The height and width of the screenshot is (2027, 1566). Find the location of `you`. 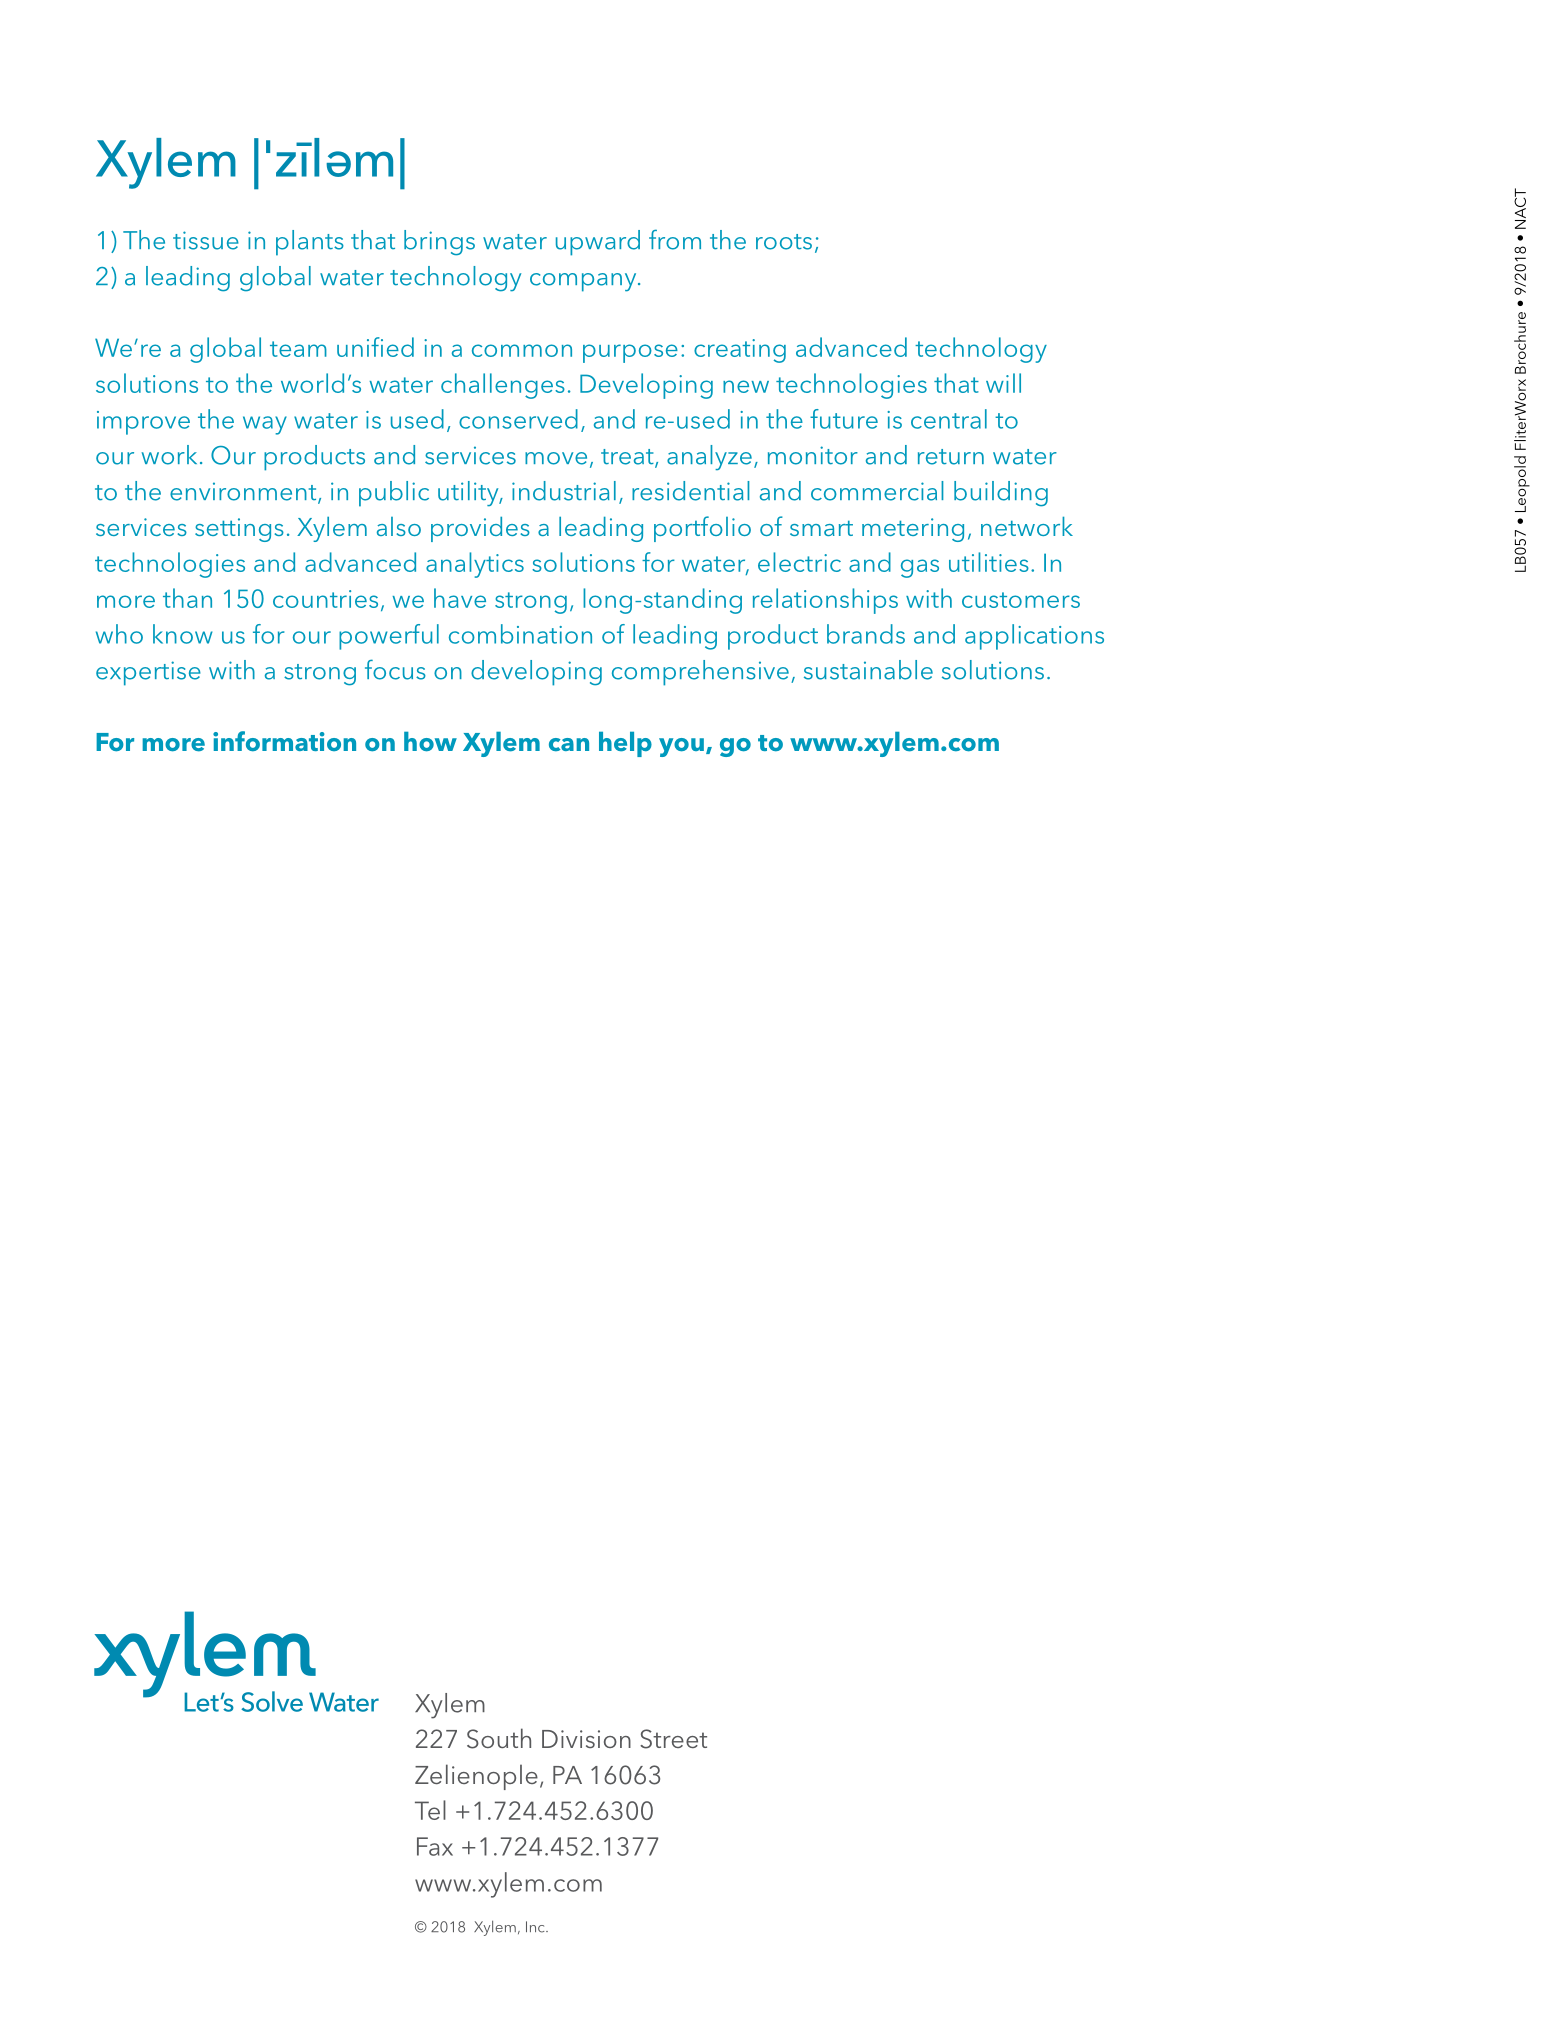

you is located at coordinates (681, 747).
